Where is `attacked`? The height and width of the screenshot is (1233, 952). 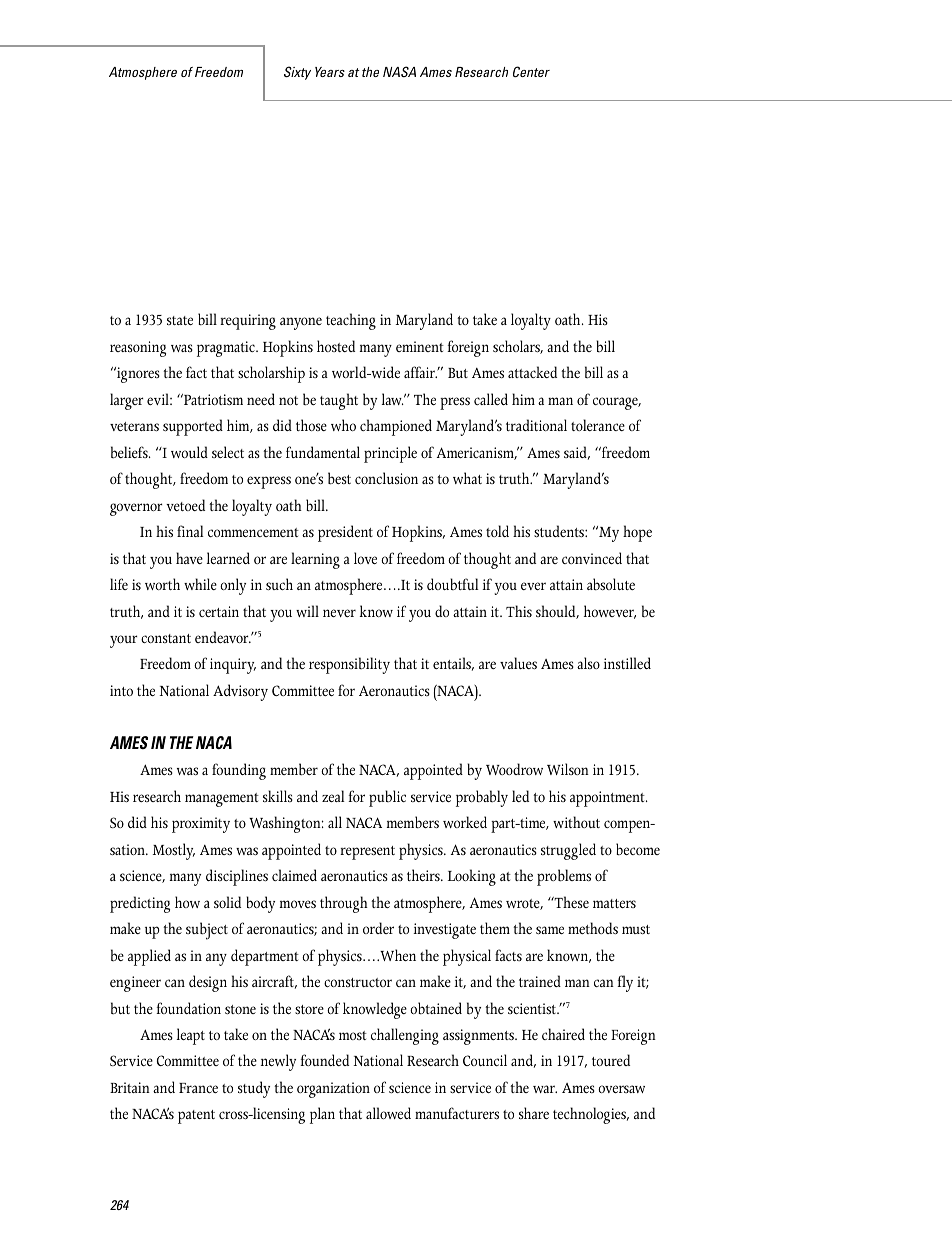
attacked is located at coordinates (532, 372).
